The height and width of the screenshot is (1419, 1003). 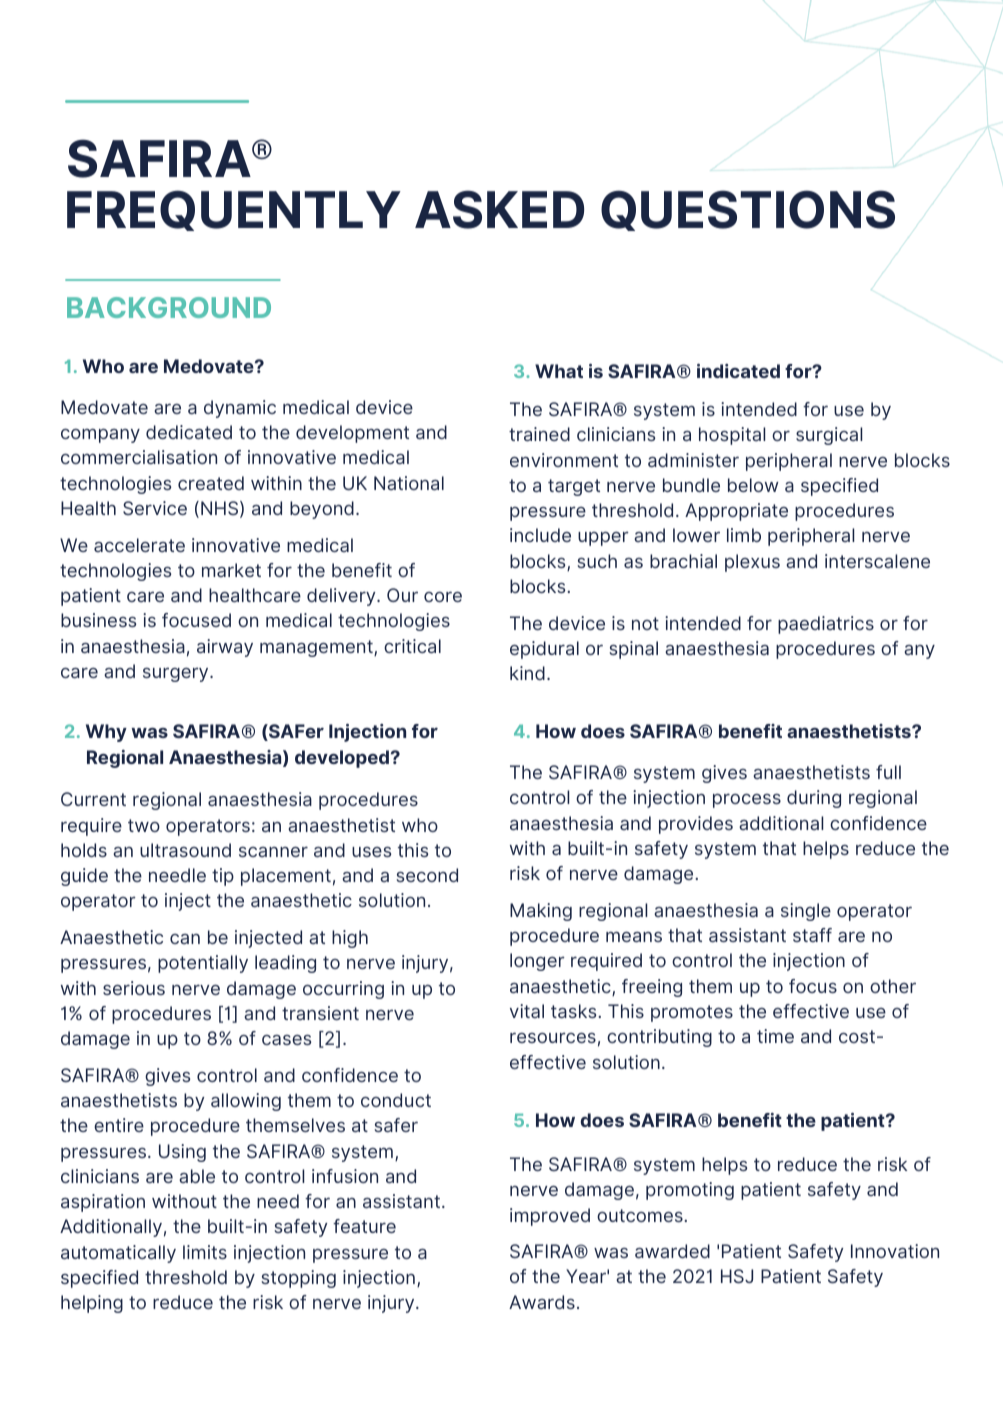 I want to click on limits, so click(x=205, y=1252).
